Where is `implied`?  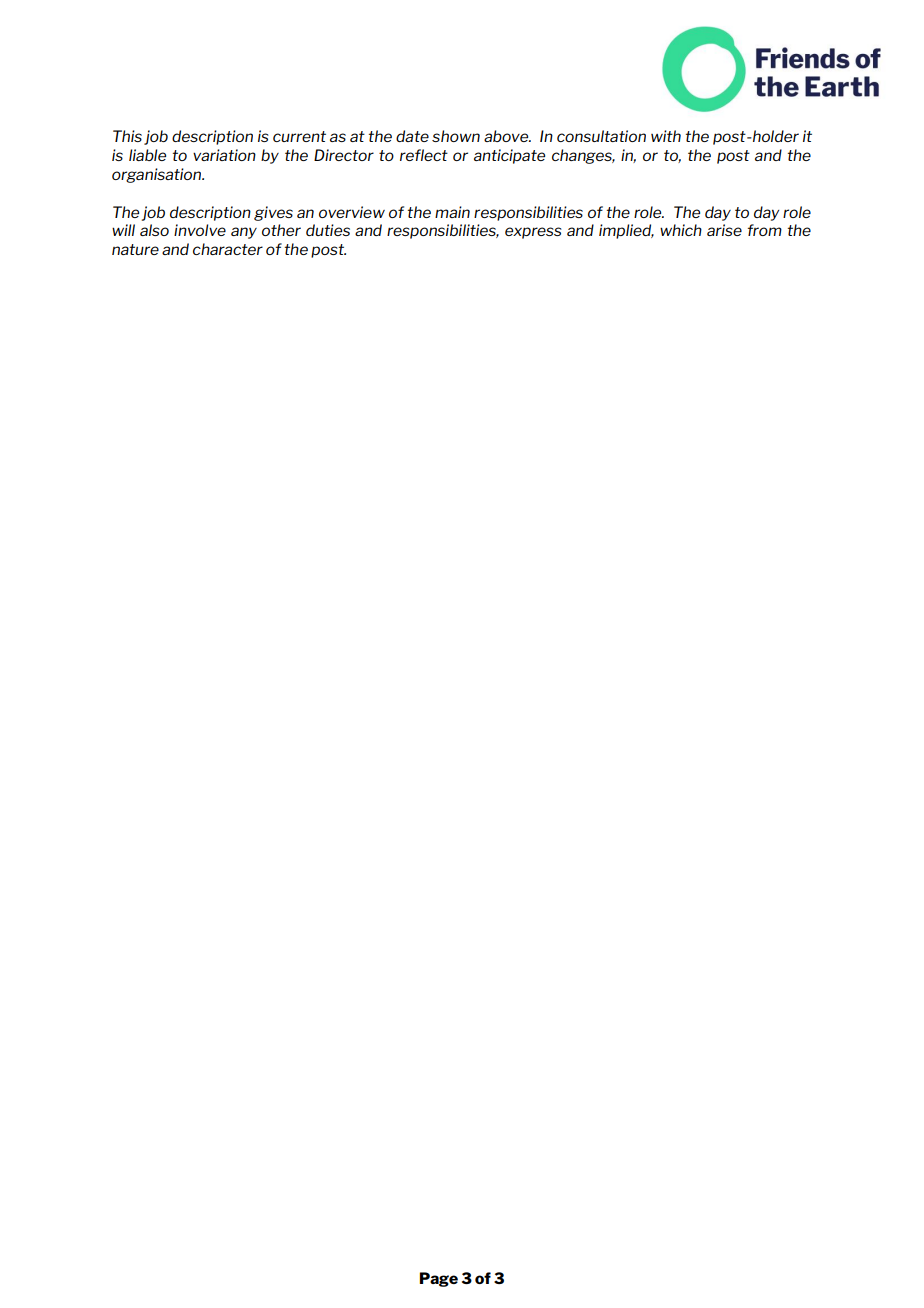 implied is located at coordinates (626, 231).
